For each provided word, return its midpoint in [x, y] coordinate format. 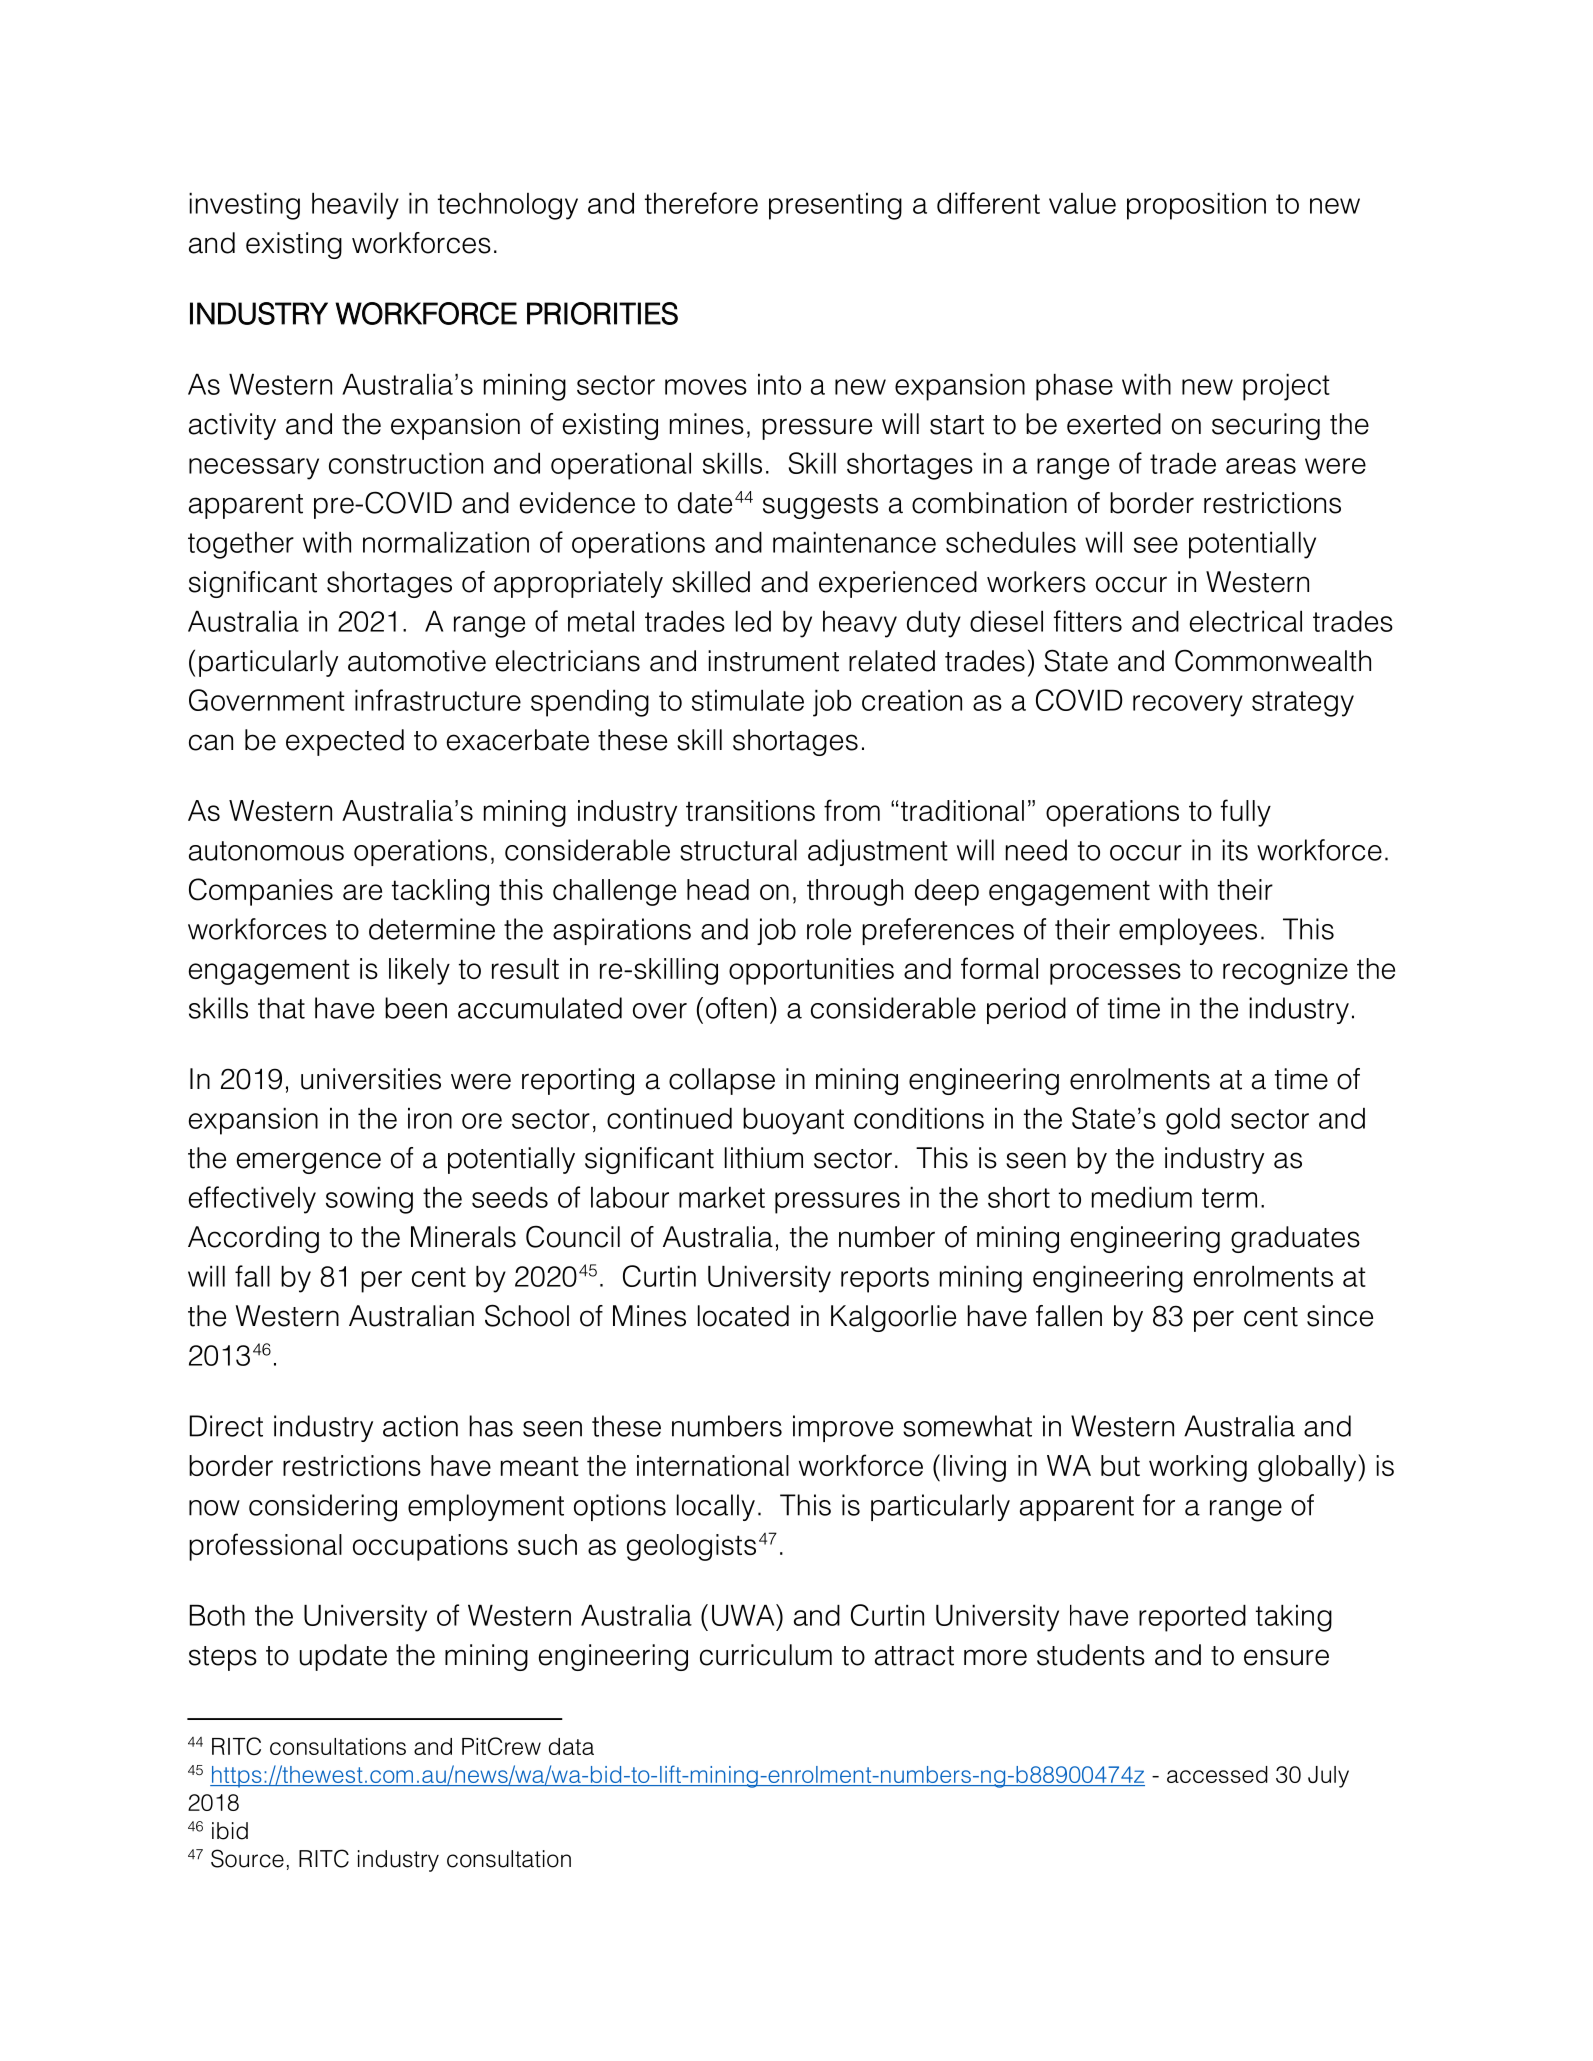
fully [1246, 813]
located [743, 1316]
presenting [835, 206]
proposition [1196, 206]
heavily [355, 206]
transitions [750, 810]
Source [247, 1858]
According [253, 1239]
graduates [1295, 1239]
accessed [1217, 1774]
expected [345, 742]
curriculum [766, 1655]
